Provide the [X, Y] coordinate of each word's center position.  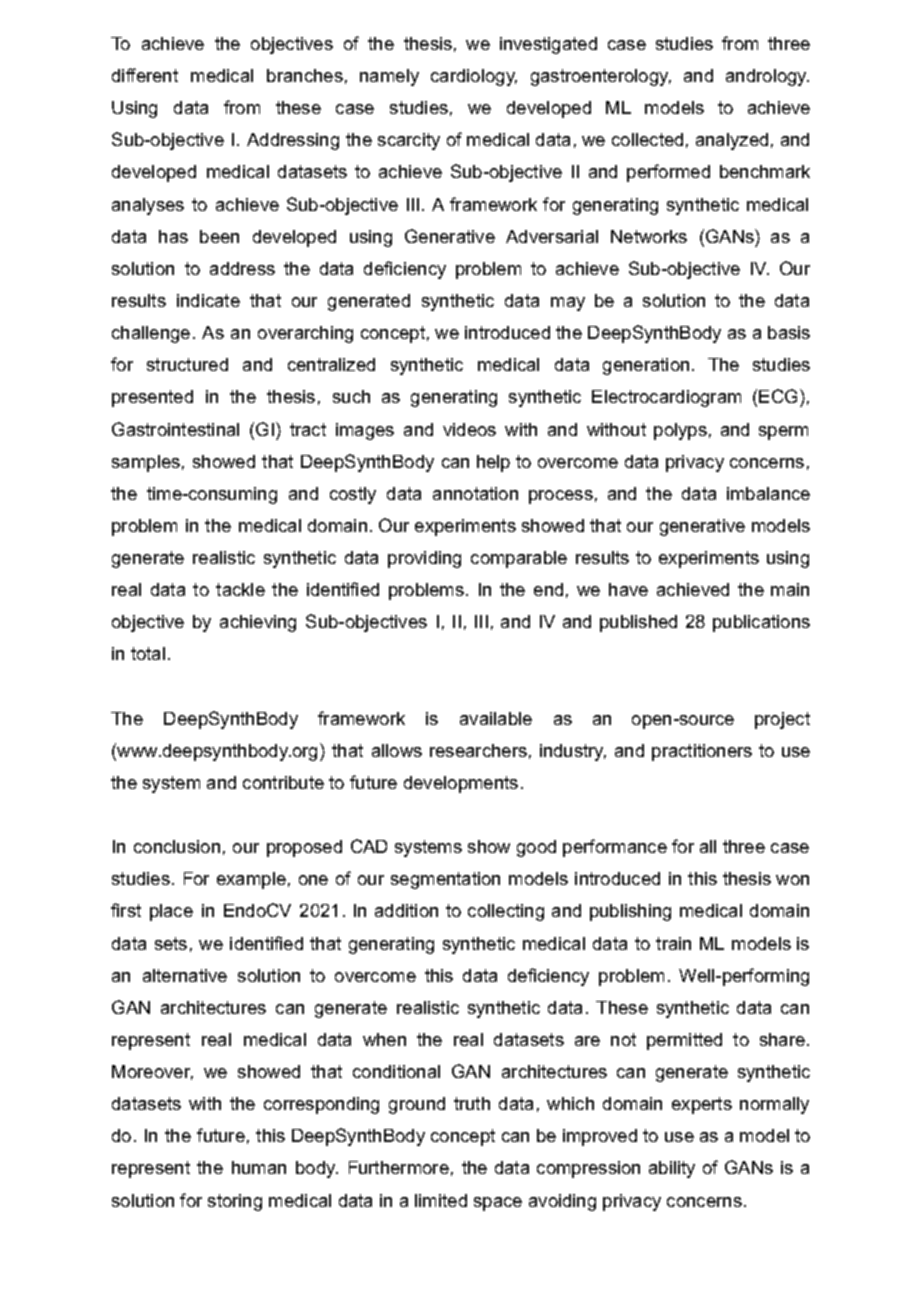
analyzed [732, 141]
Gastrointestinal [175, 429]
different [145, 75]
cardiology [474, 77]
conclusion [177, 846]
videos [469, 429]
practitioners [702, 752]
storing [235, 1202]
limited [441, 1200]
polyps [680, 431]
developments [461, 784]
